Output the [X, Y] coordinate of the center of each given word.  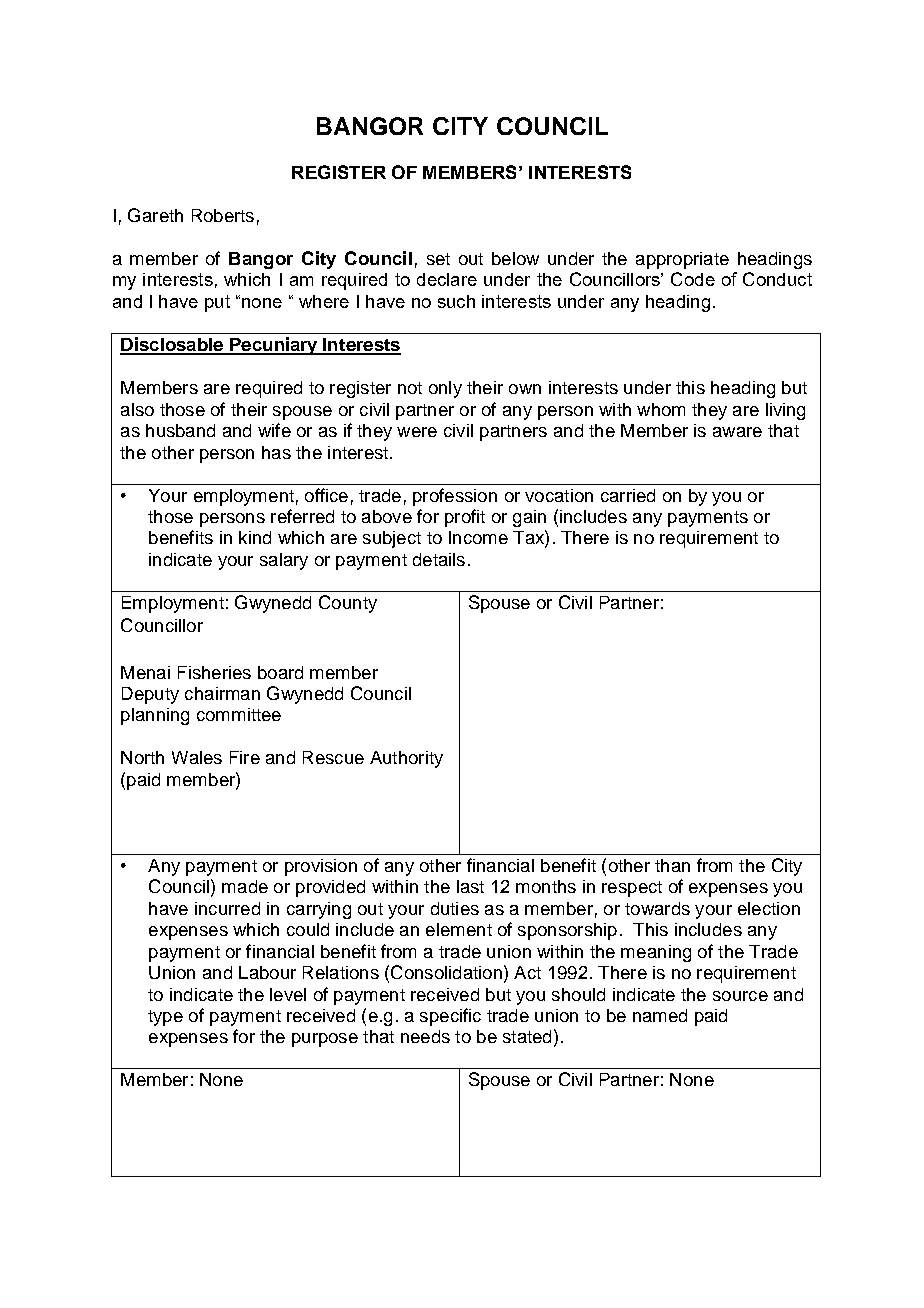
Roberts [223, 215]
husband [180, 430]
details [439, 559]
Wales [197, 757]
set [438, 259]
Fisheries [214, 672]
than [672, 865]
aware [737, 432]
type [165, 1018]
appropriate [682, 260]
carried [628, 495]
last [470, 886]
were [417, 432]
